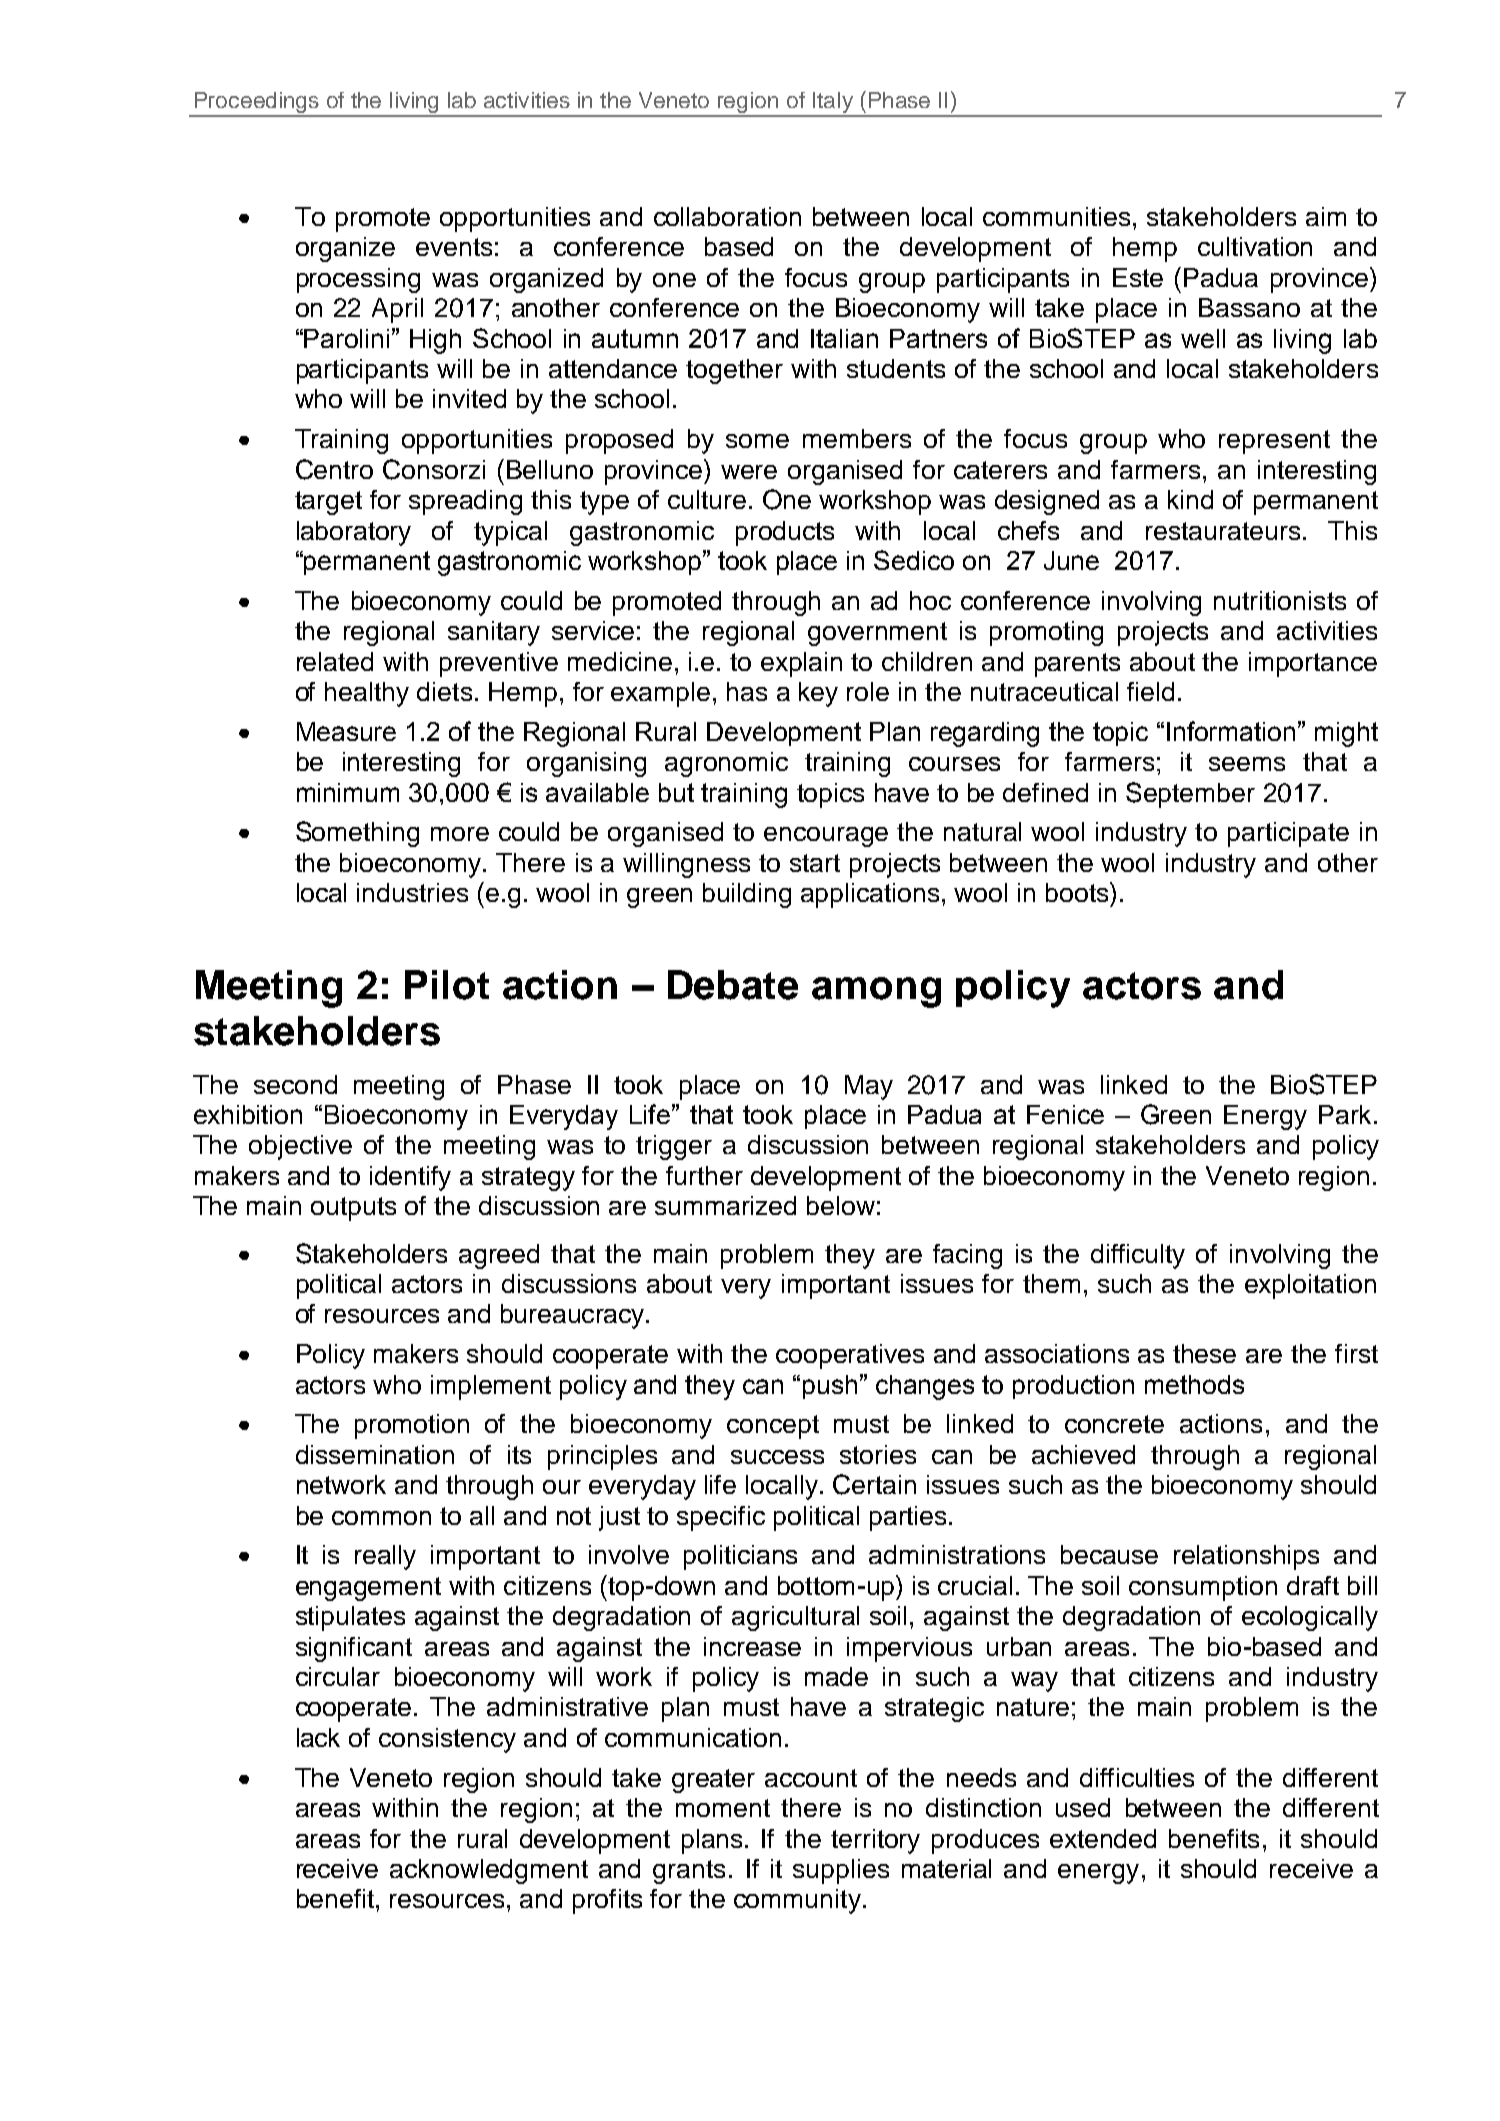 The width and height of the screenshot is (1500, 2121). What do you see at coordinates (489, 1871) in the screenshot?
I see `acknowledgment` at bounding box center [489, 1871].
